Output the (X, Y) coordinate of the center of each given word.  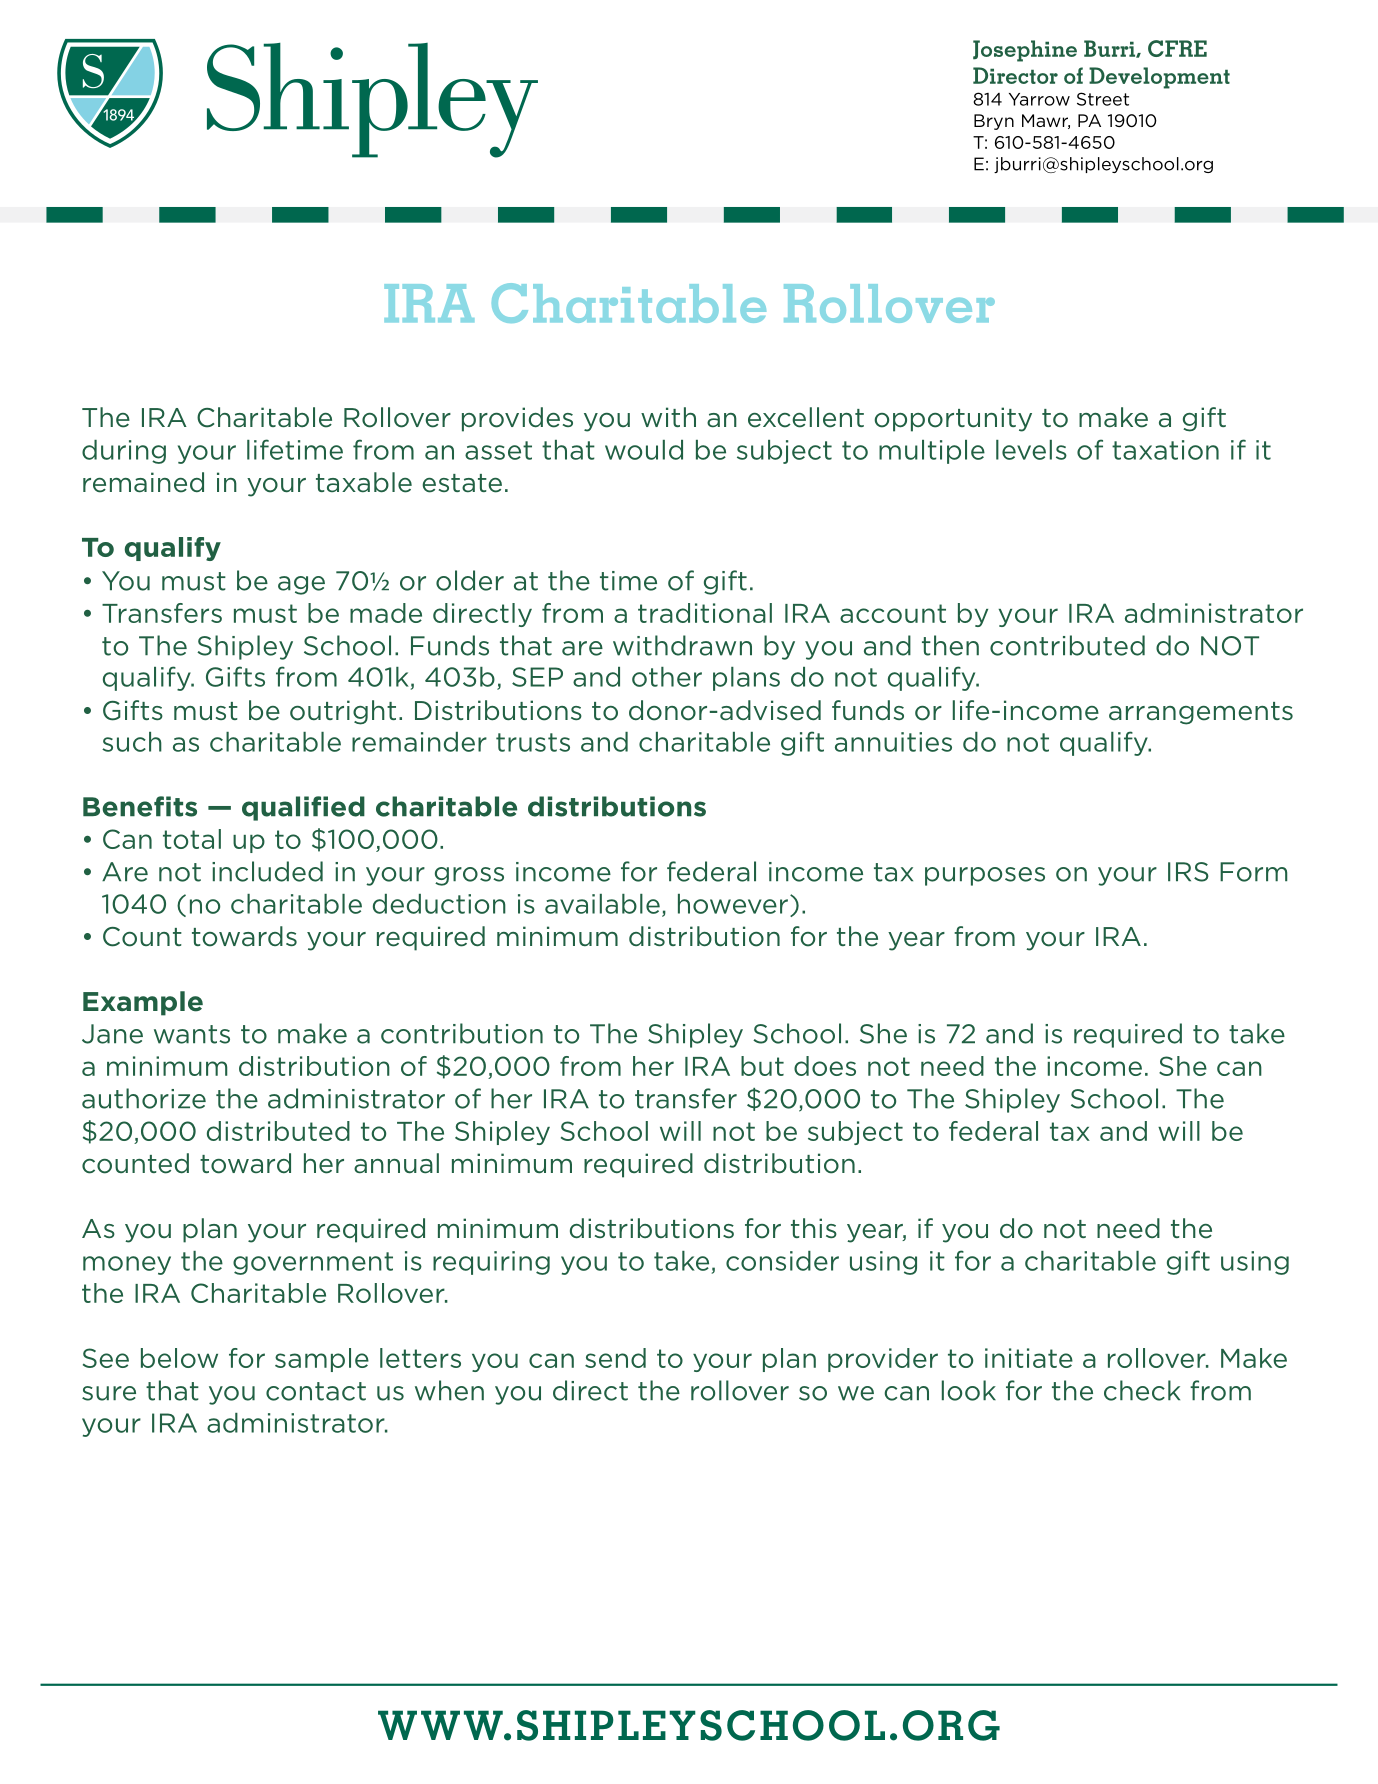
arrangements (1201, 713)
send (615, 1358)
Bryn (994, 122)
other (667, 677)
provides (517, 419)
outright (343, 712)
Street (1103, 99)
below (179, 1358)
